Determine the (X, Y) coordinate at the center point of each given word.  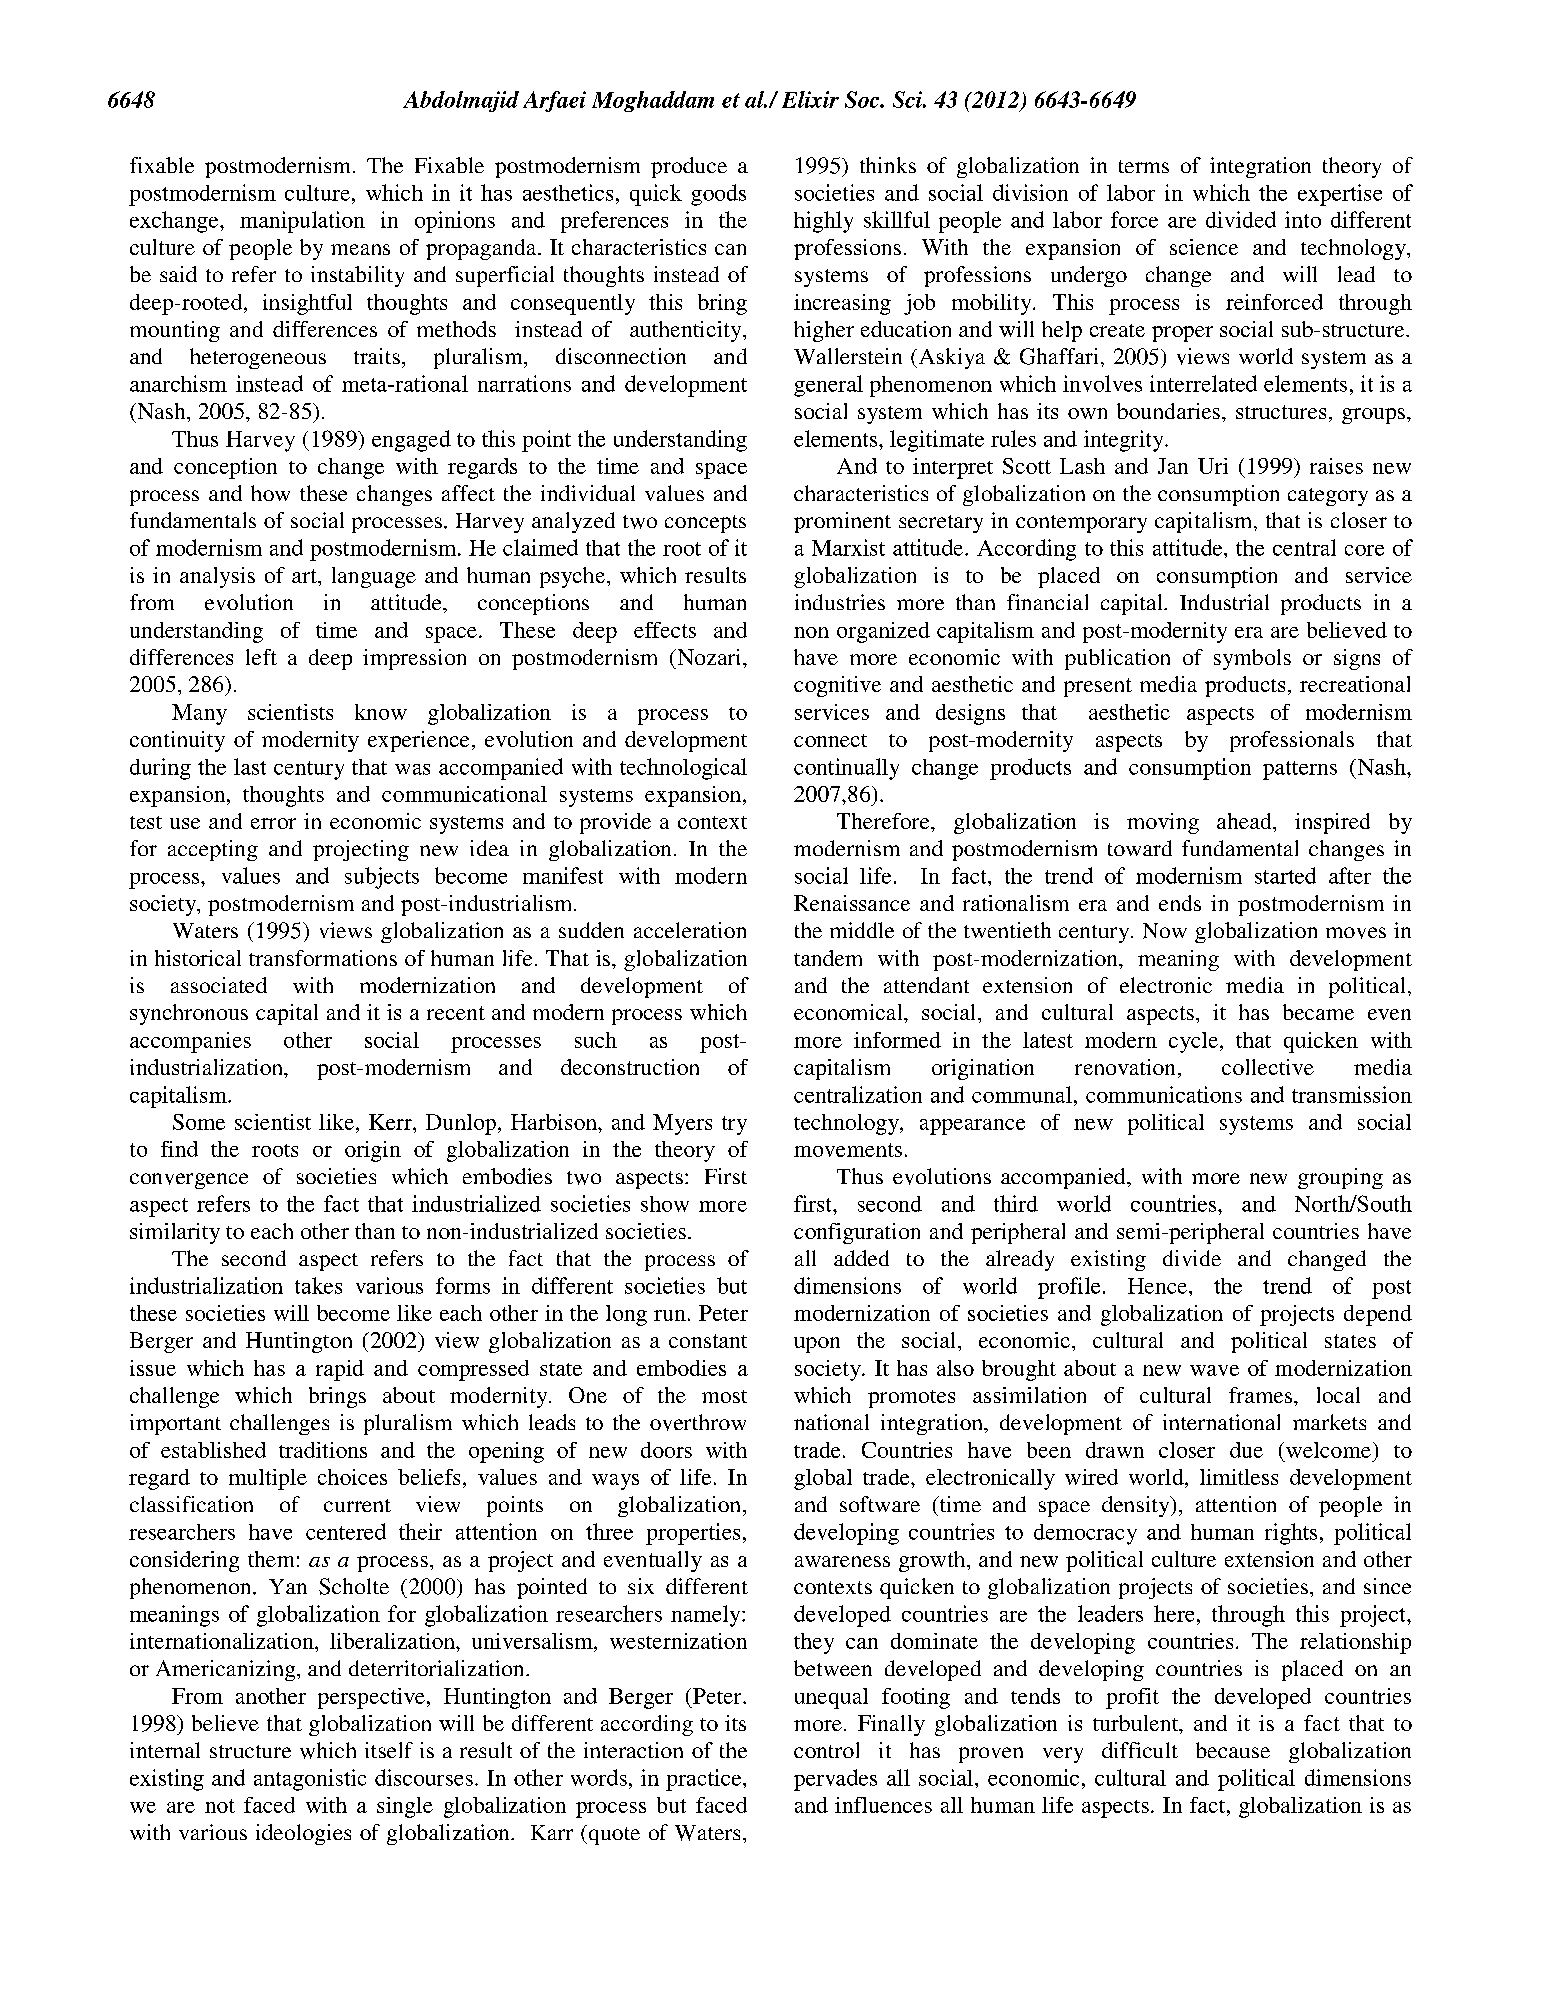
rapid (340, 1370)
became (1318, 1012)
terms (1144, 166)
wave (1214, 1370)
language (374, 577)
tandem (828, 958)
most (724, 1396)
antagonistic (310, 1780)
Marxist (848, 547)
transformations (323, 958)
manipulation (302, 222)
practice (705, 1780)
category (1328, 497)
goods (718, 195)
